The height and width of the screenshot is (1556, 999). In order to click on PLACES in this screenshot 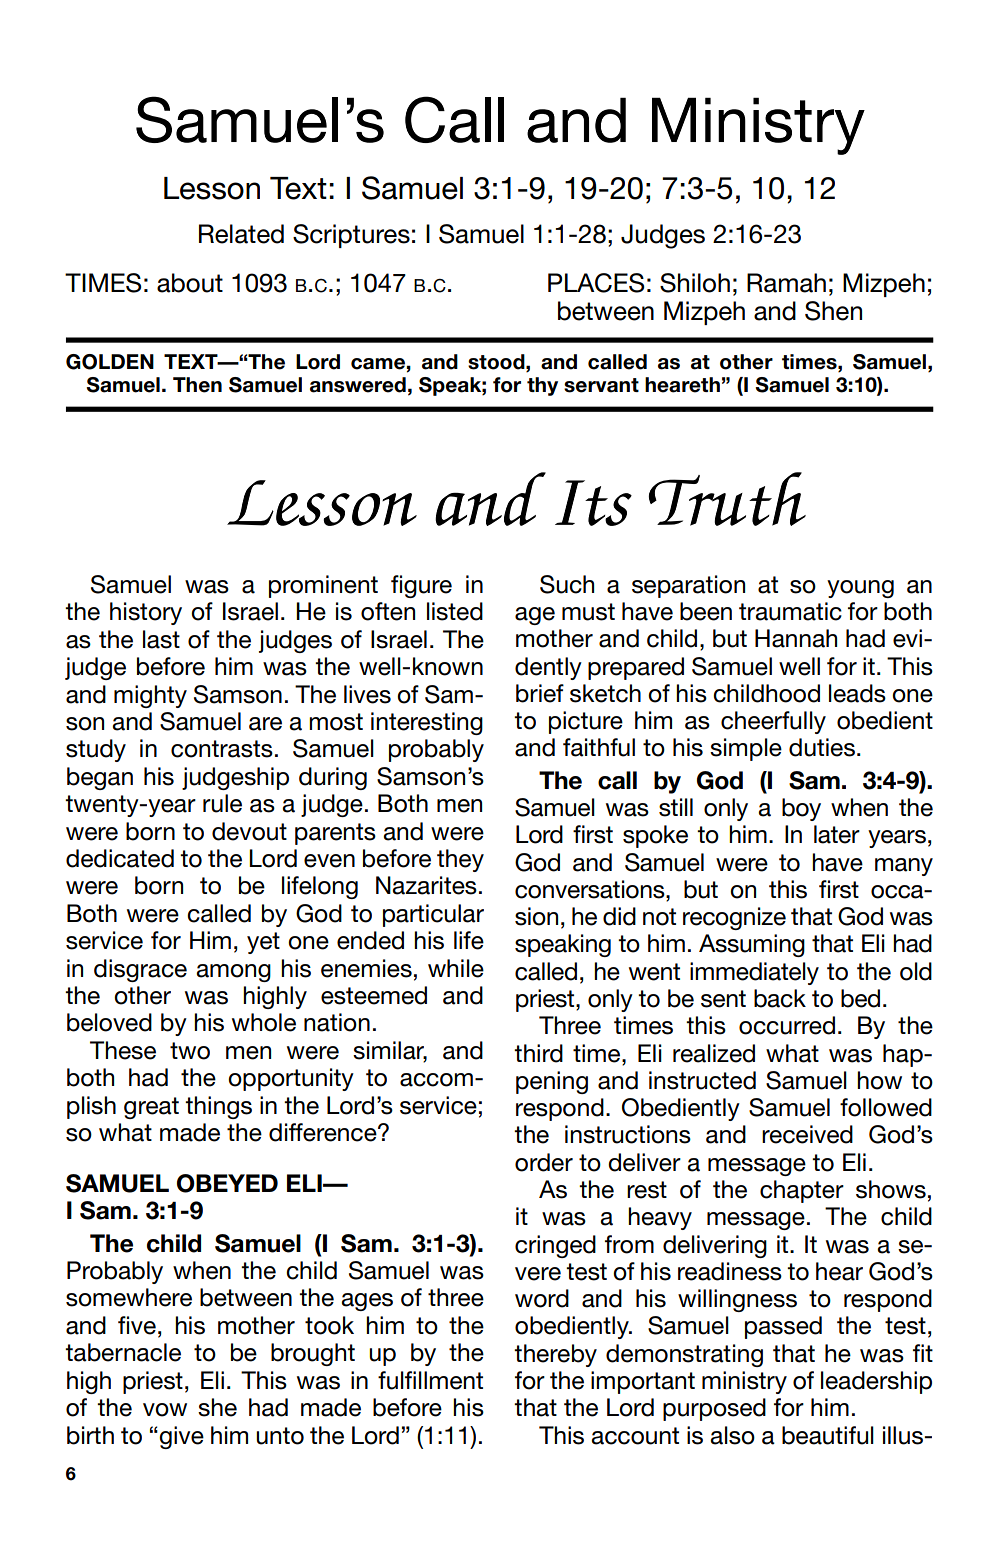, I will do `click(596, 283)`.
